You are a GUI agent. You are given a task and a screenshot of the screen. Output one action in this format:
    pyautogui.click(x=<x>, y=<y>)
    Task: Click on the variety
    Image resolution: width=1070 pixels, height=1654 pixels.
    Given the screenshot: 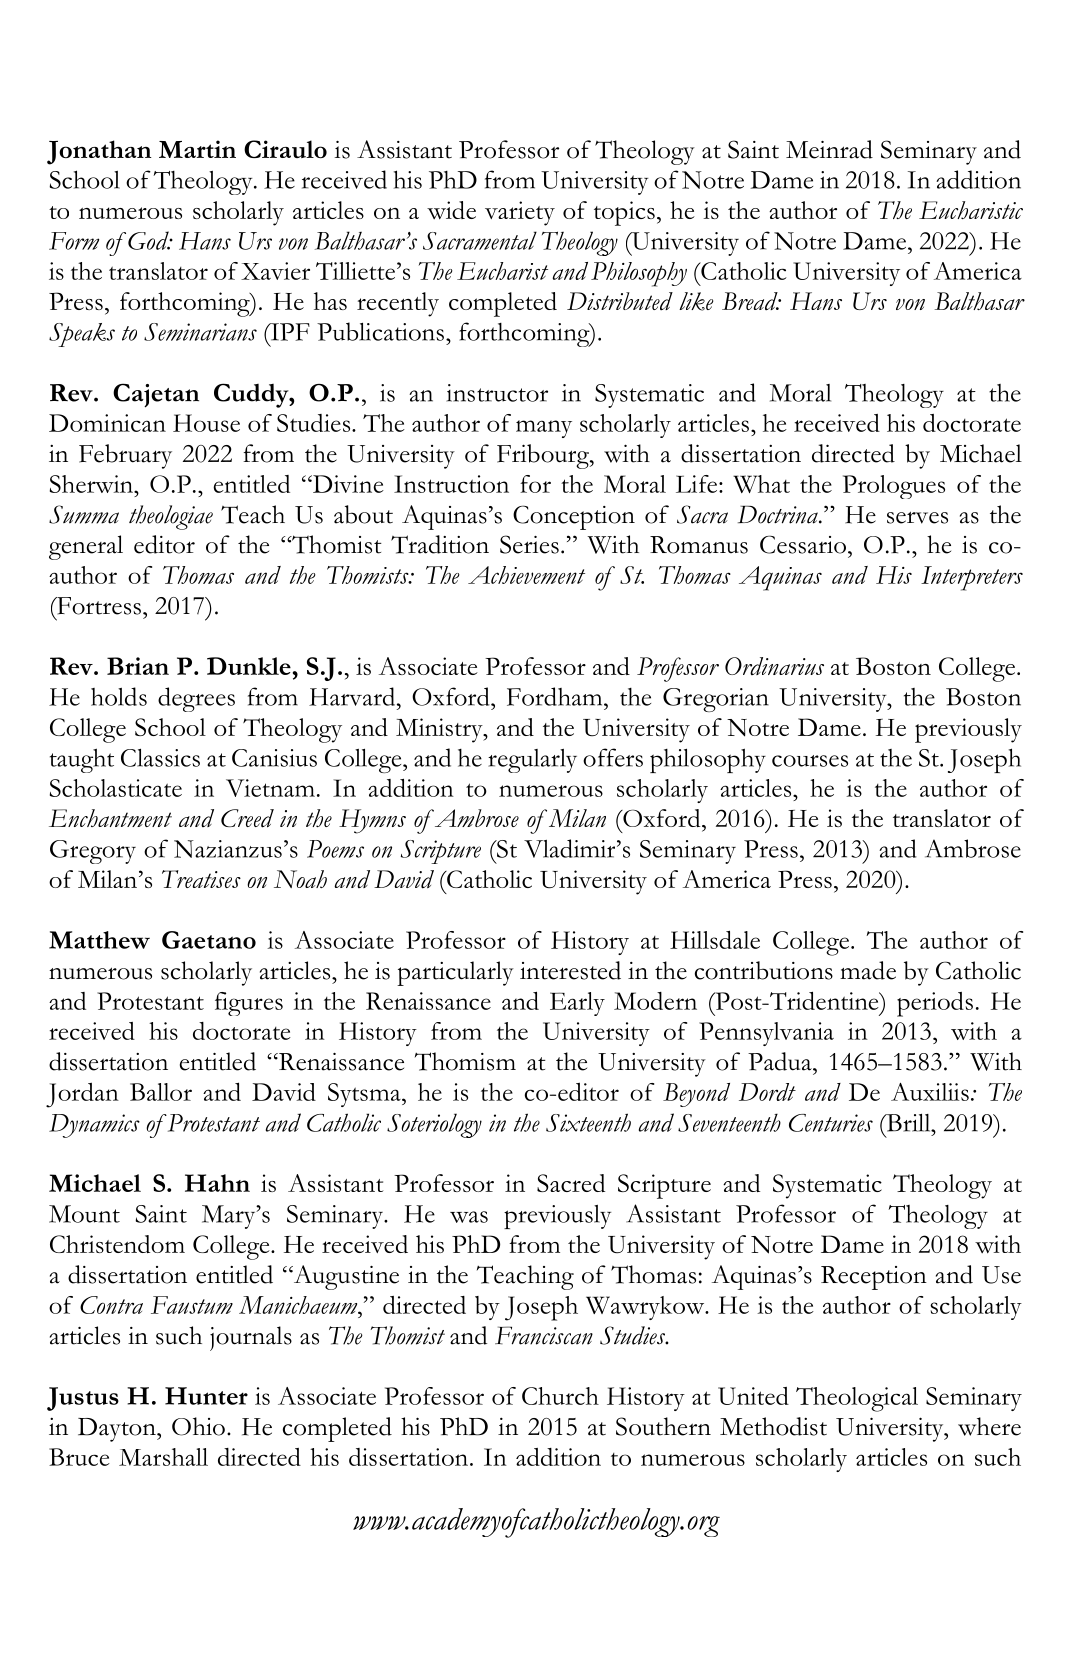 What is the action you would take?
    pyautogui.click(x=520, y=213)
